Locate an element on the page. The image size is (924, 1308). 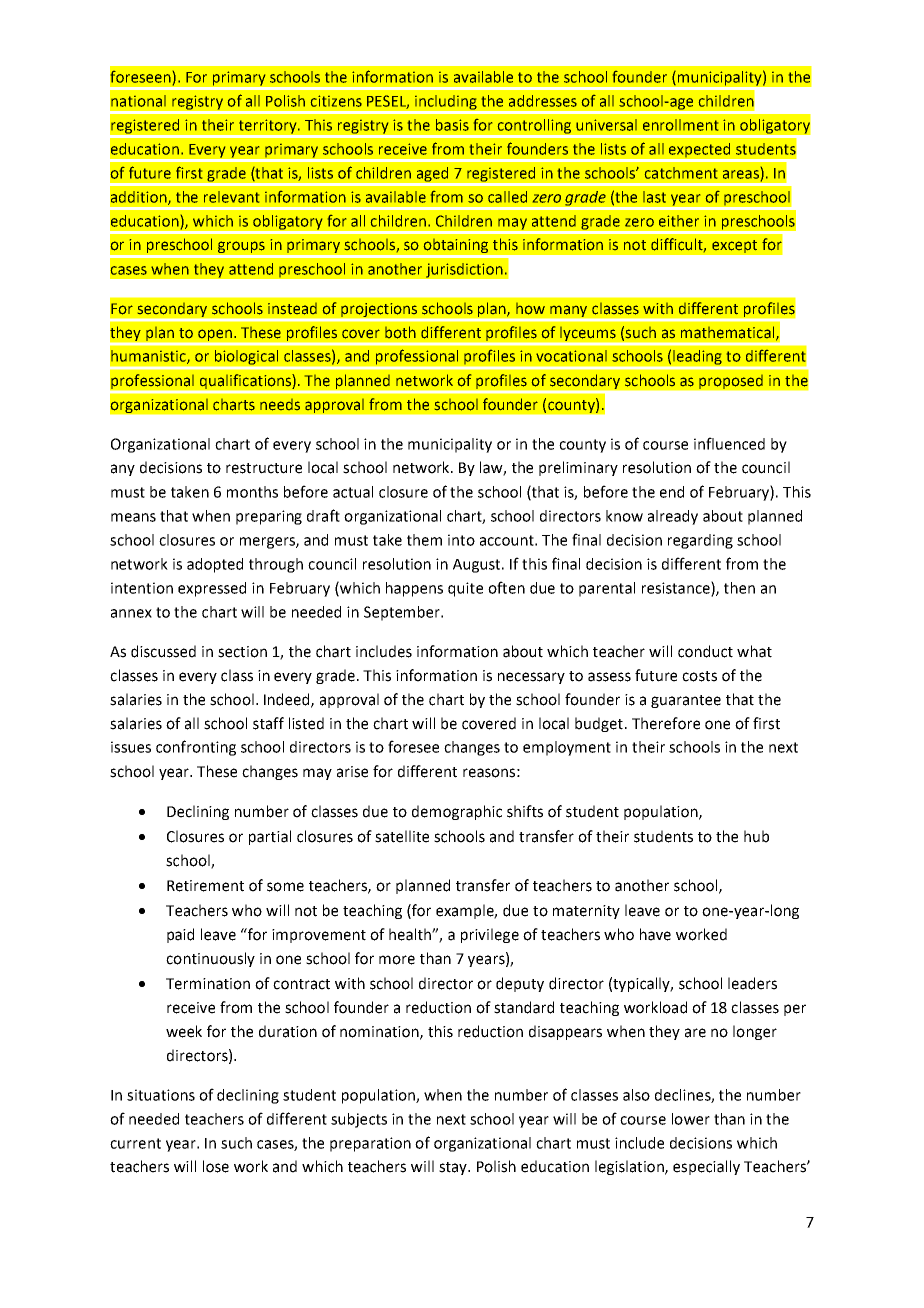
conduct is located at coordinates (705, 651).
